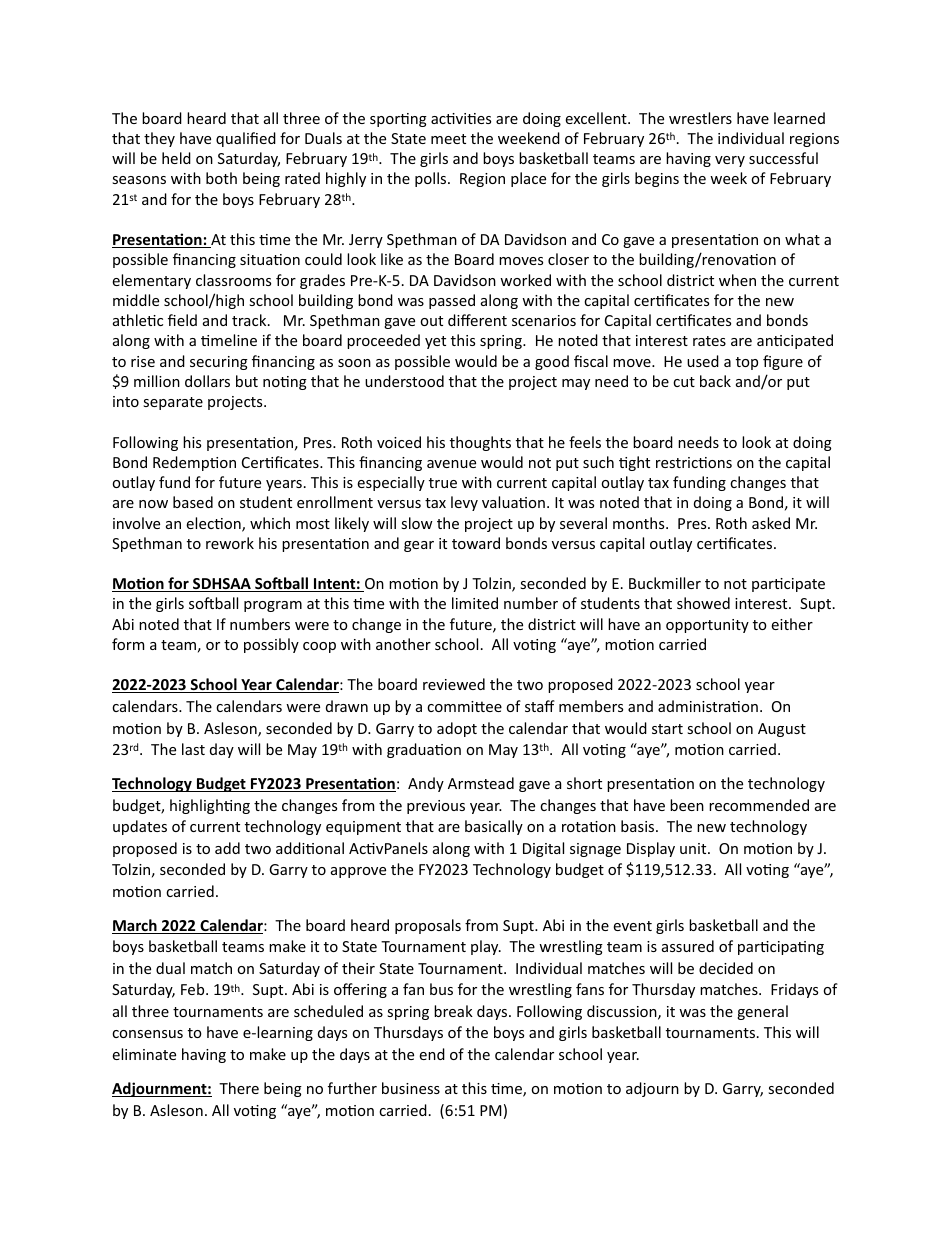 Image resolution: width=952 pixels, height=1233 pixels. Describe the element at coordinates (273, 606) in the screenshot. I see `program` at that location.
